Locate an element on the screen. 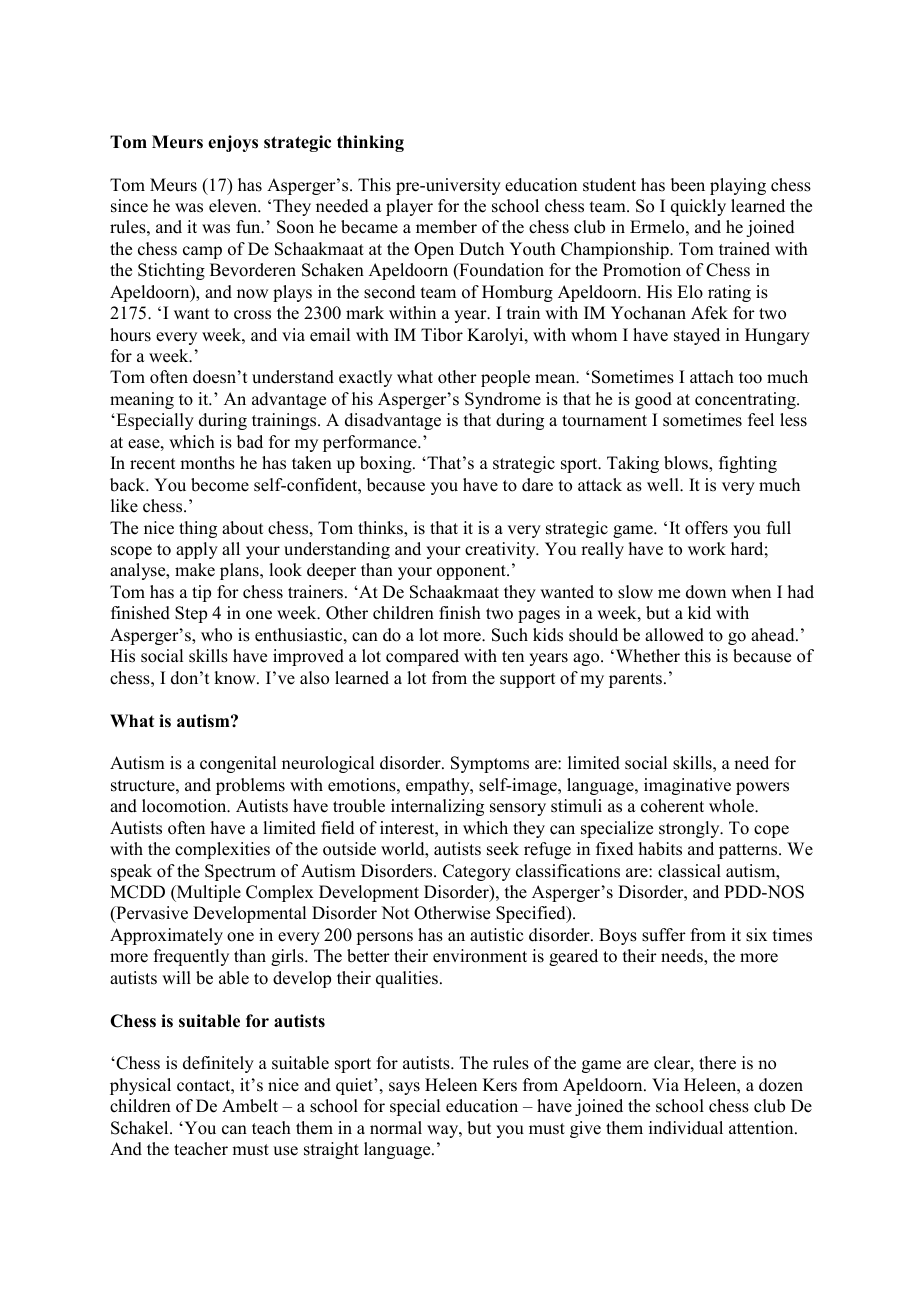 The image size is (924, 1308). autistic is located at coordinates (496, 935).
